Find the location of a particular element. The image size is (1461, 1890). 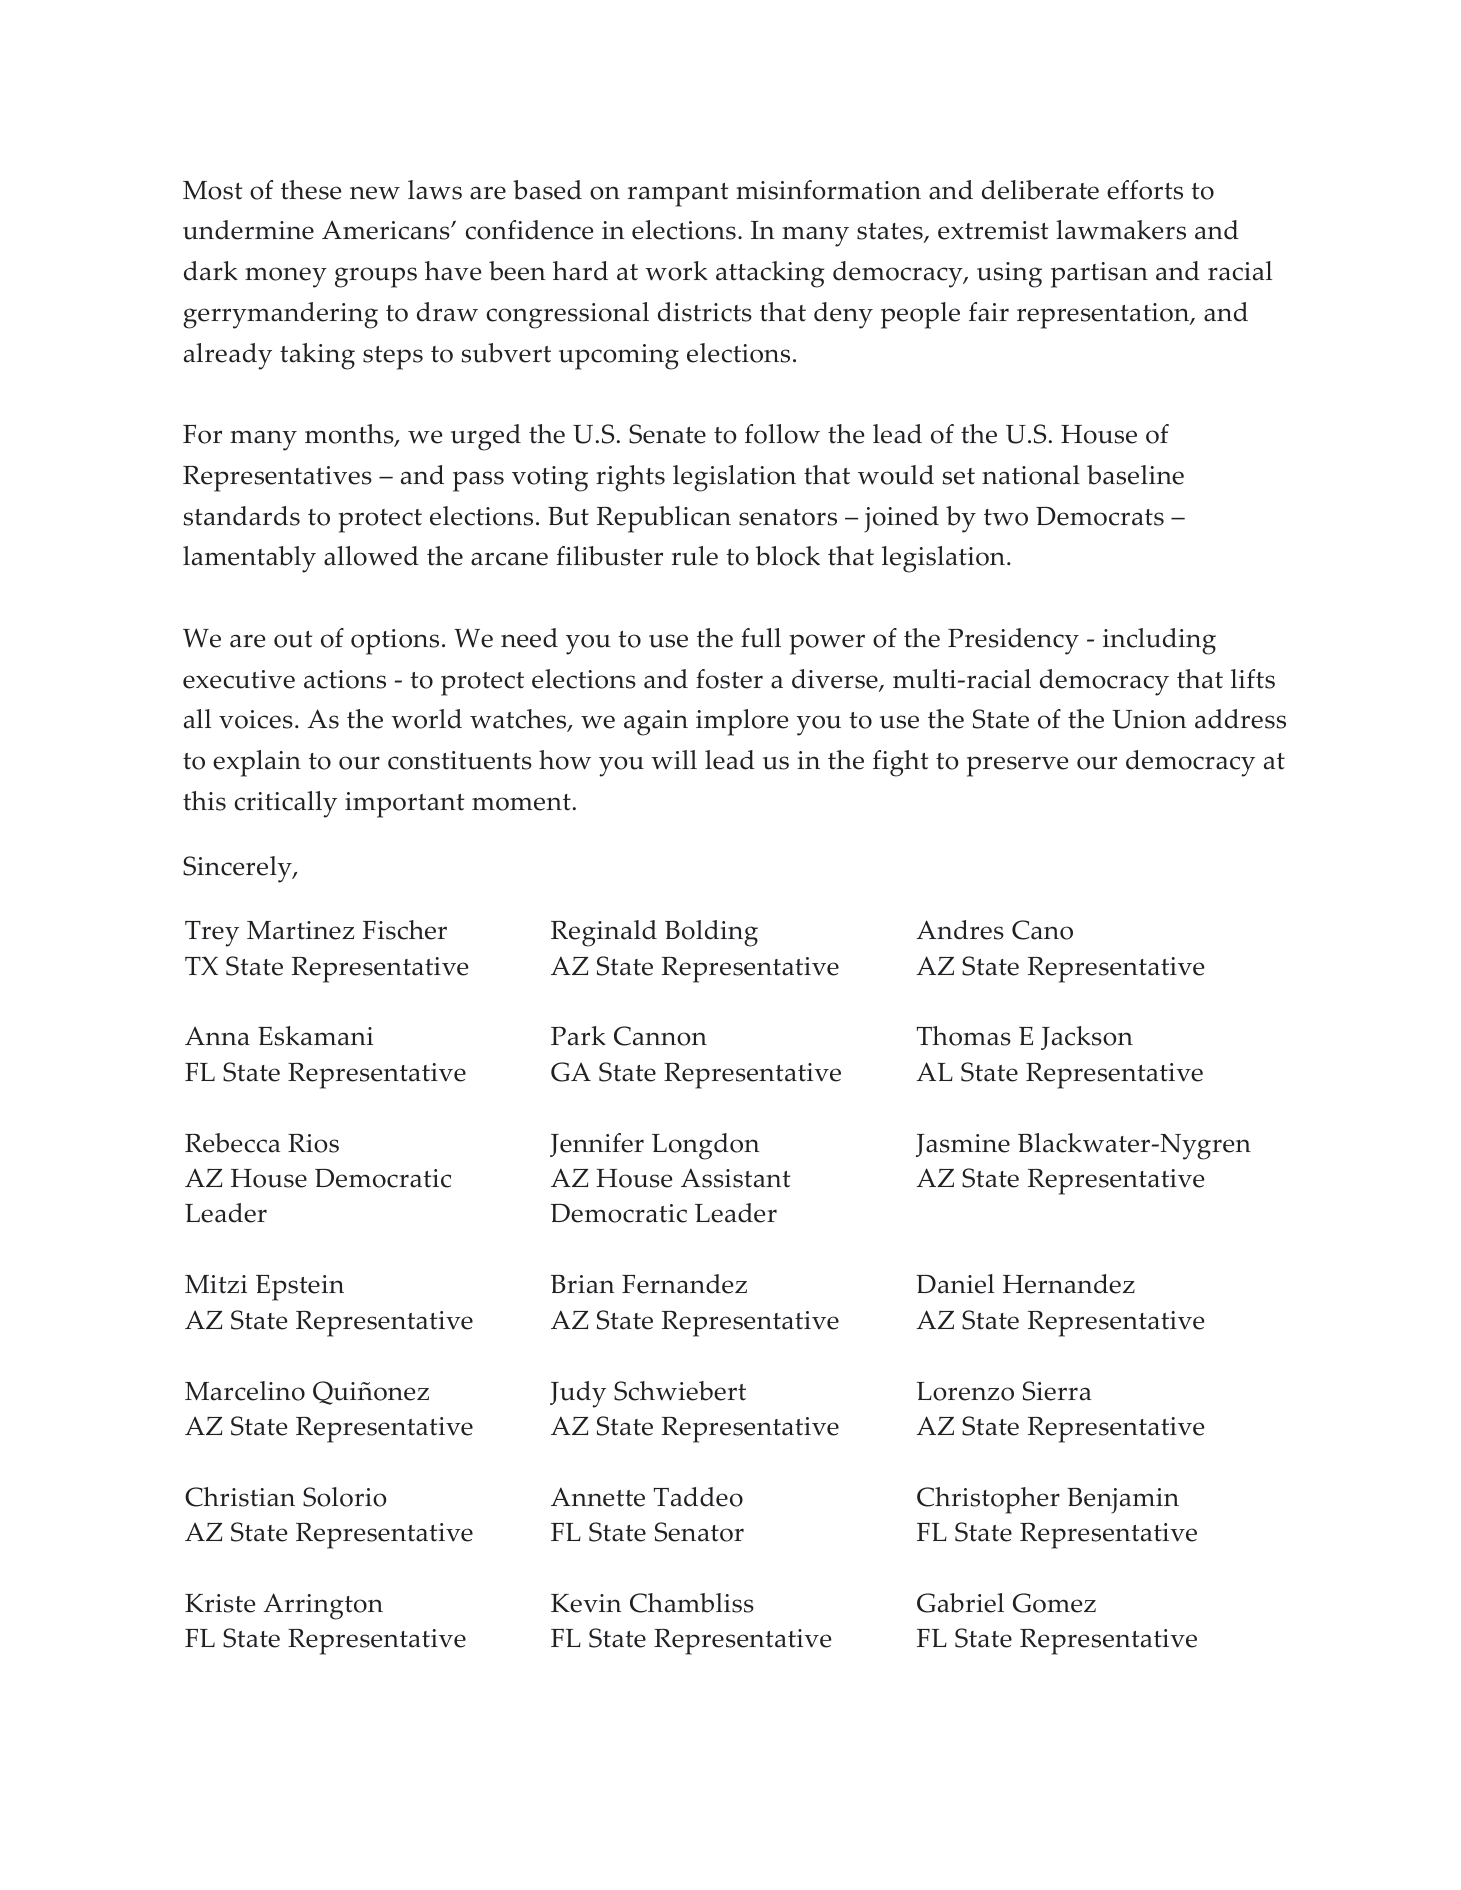

Christian is located at coordinates (240, 1497).
